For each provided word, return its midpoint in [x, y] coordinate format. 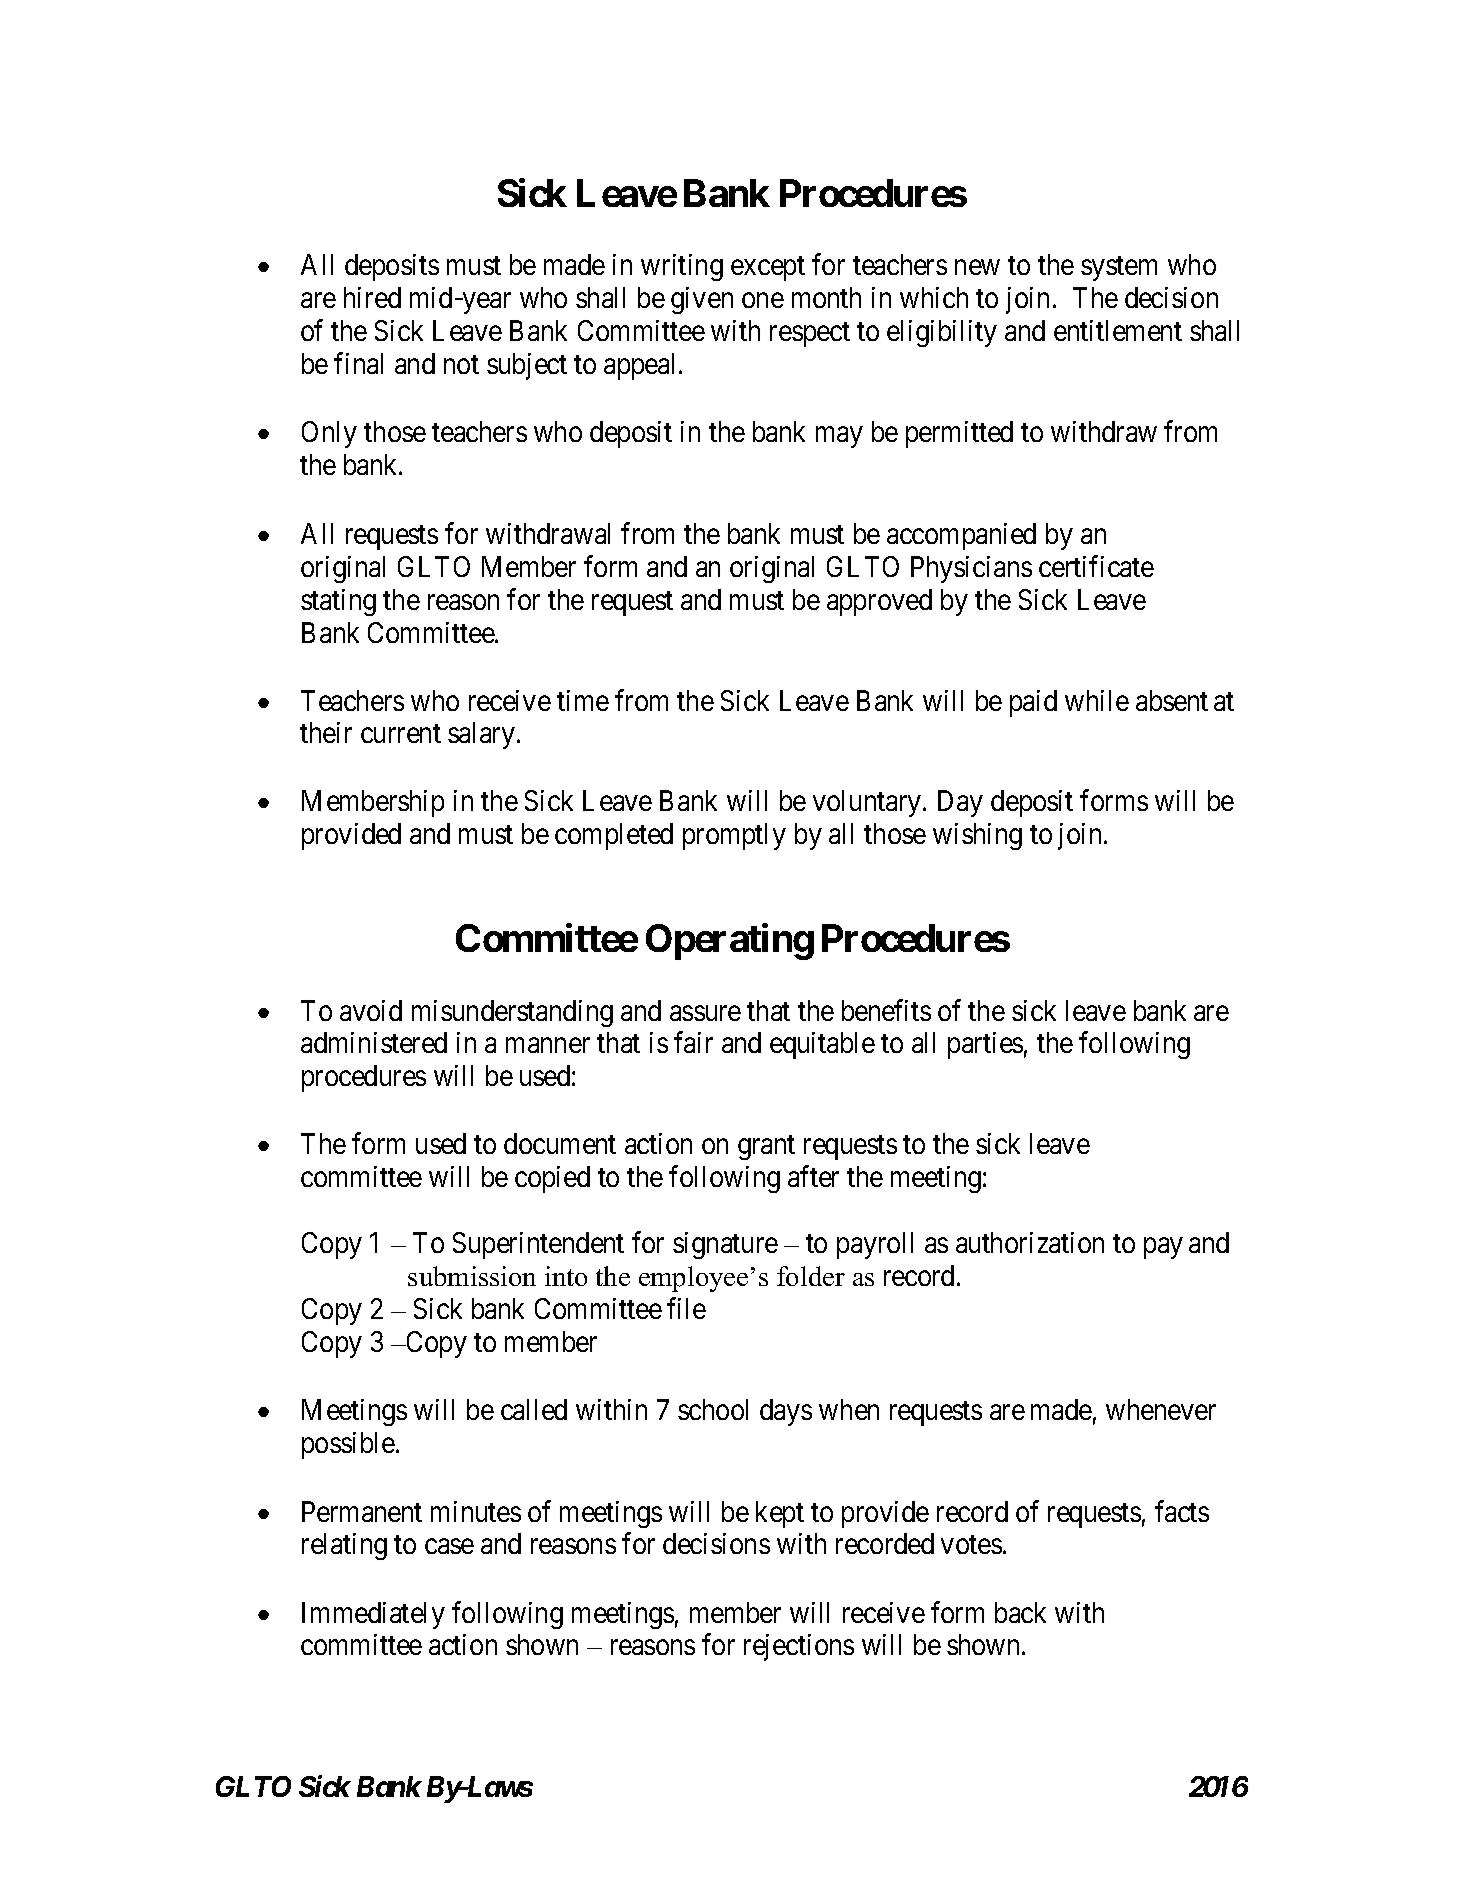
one [763, 300]
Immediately [373, 1615]
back [1020, 1612]
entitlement [1118, 330]
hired [372, 297]
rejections [799, 1647]
